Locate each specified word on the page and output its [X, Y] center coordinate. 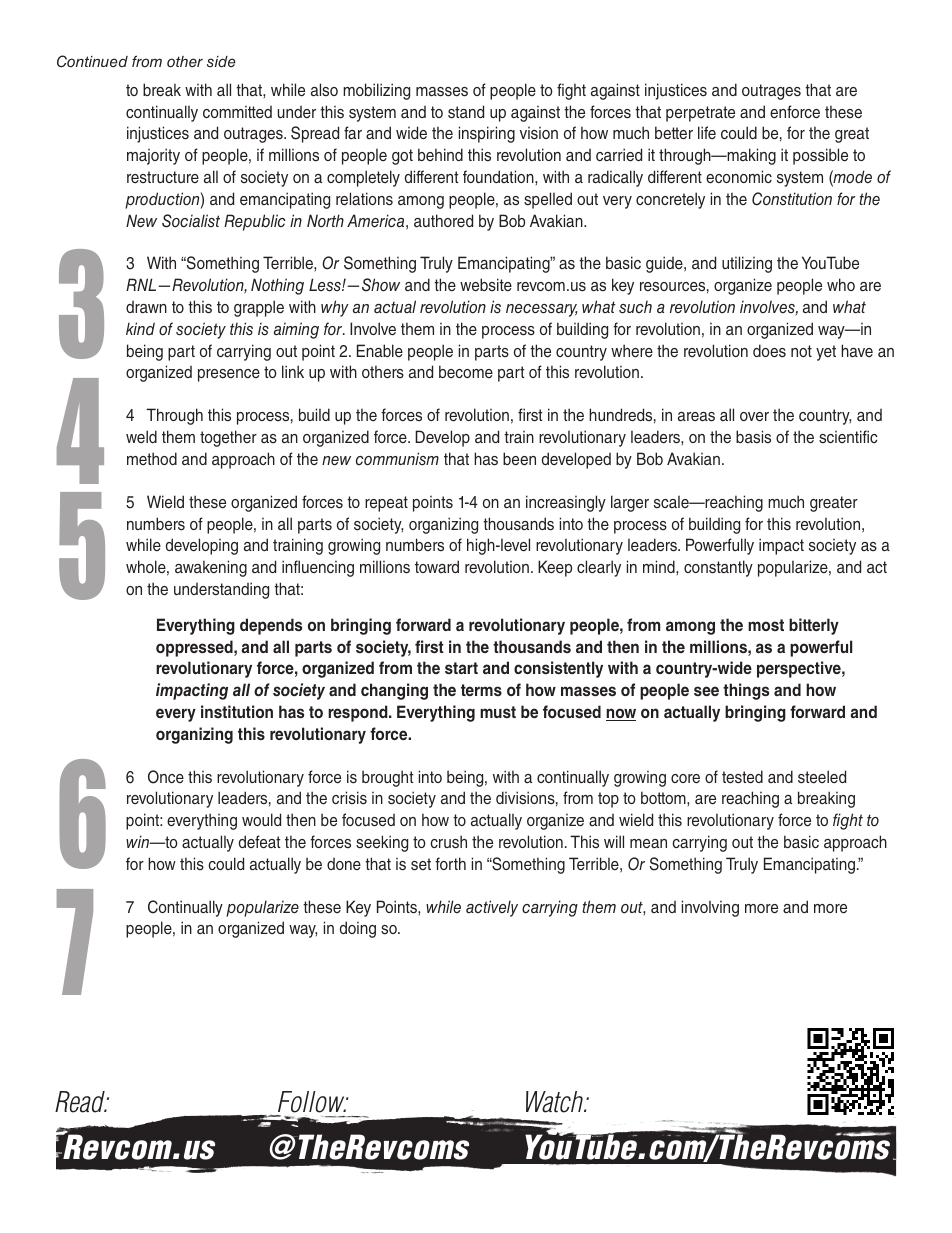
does [769, 351]
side [221, 61]
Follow [311, 1103]
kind [140, 328]
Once [166, 777]
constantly [718, 568]
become [466, 371]
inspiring [487, 134]
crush [448, 842]
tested [742, 777]
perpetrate [700, 114]
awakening [211, 568]
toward [437, 566]
